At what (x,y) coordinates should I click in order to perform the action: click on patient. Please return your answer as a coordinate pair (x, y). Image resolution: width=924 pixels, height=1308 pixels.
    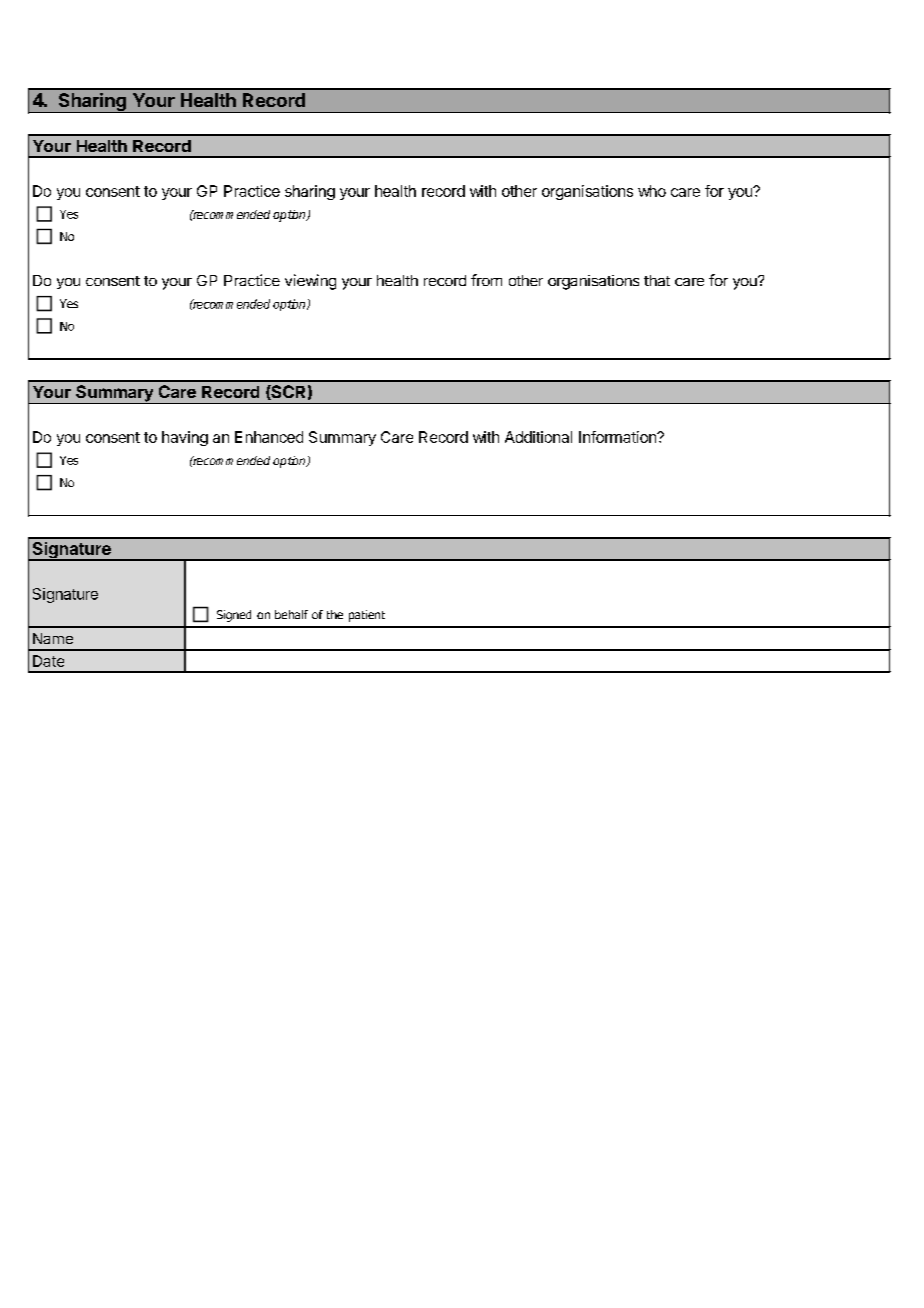
    Looking at the image, I should click on (367, 616).
